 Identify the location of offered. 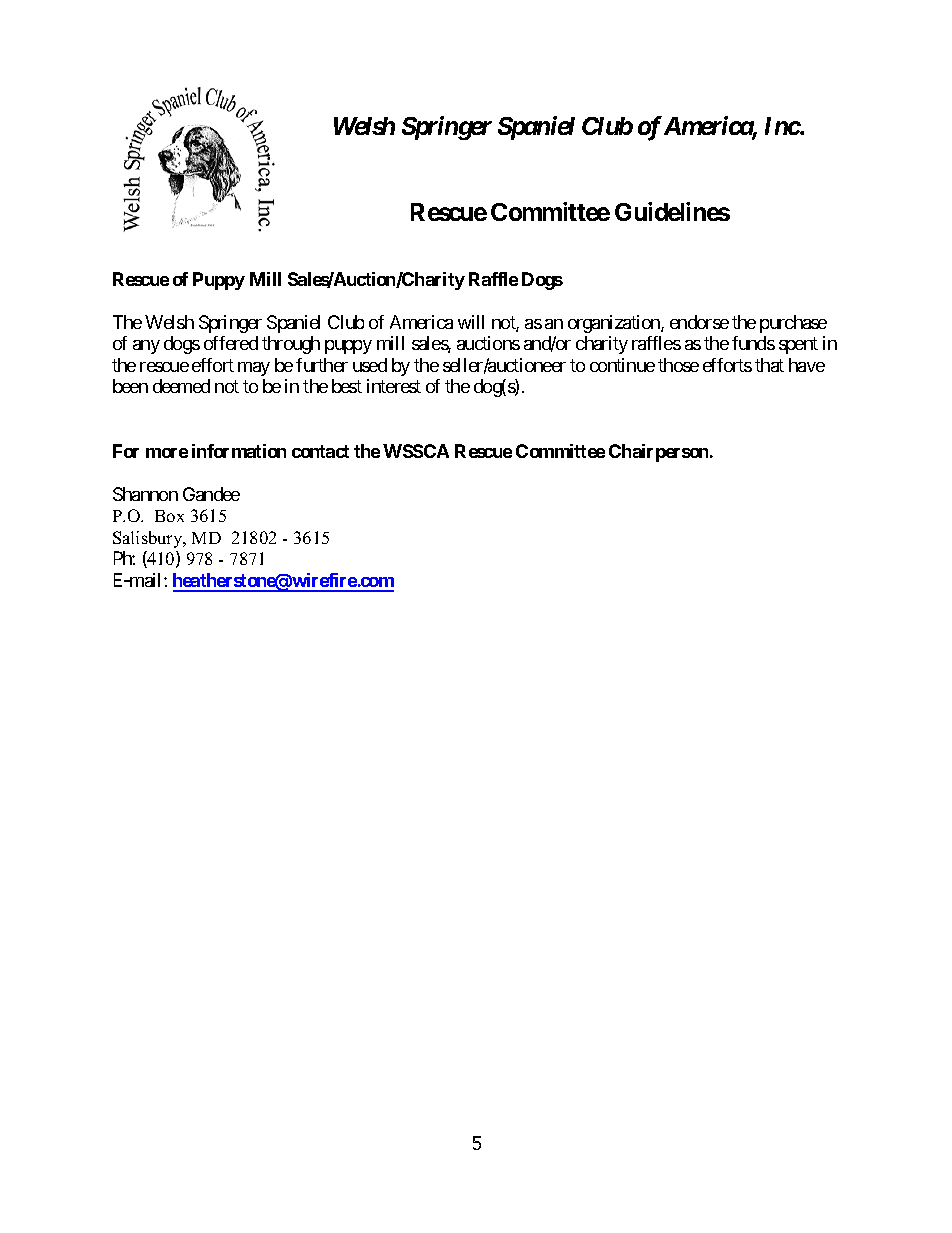
(231, 343).
